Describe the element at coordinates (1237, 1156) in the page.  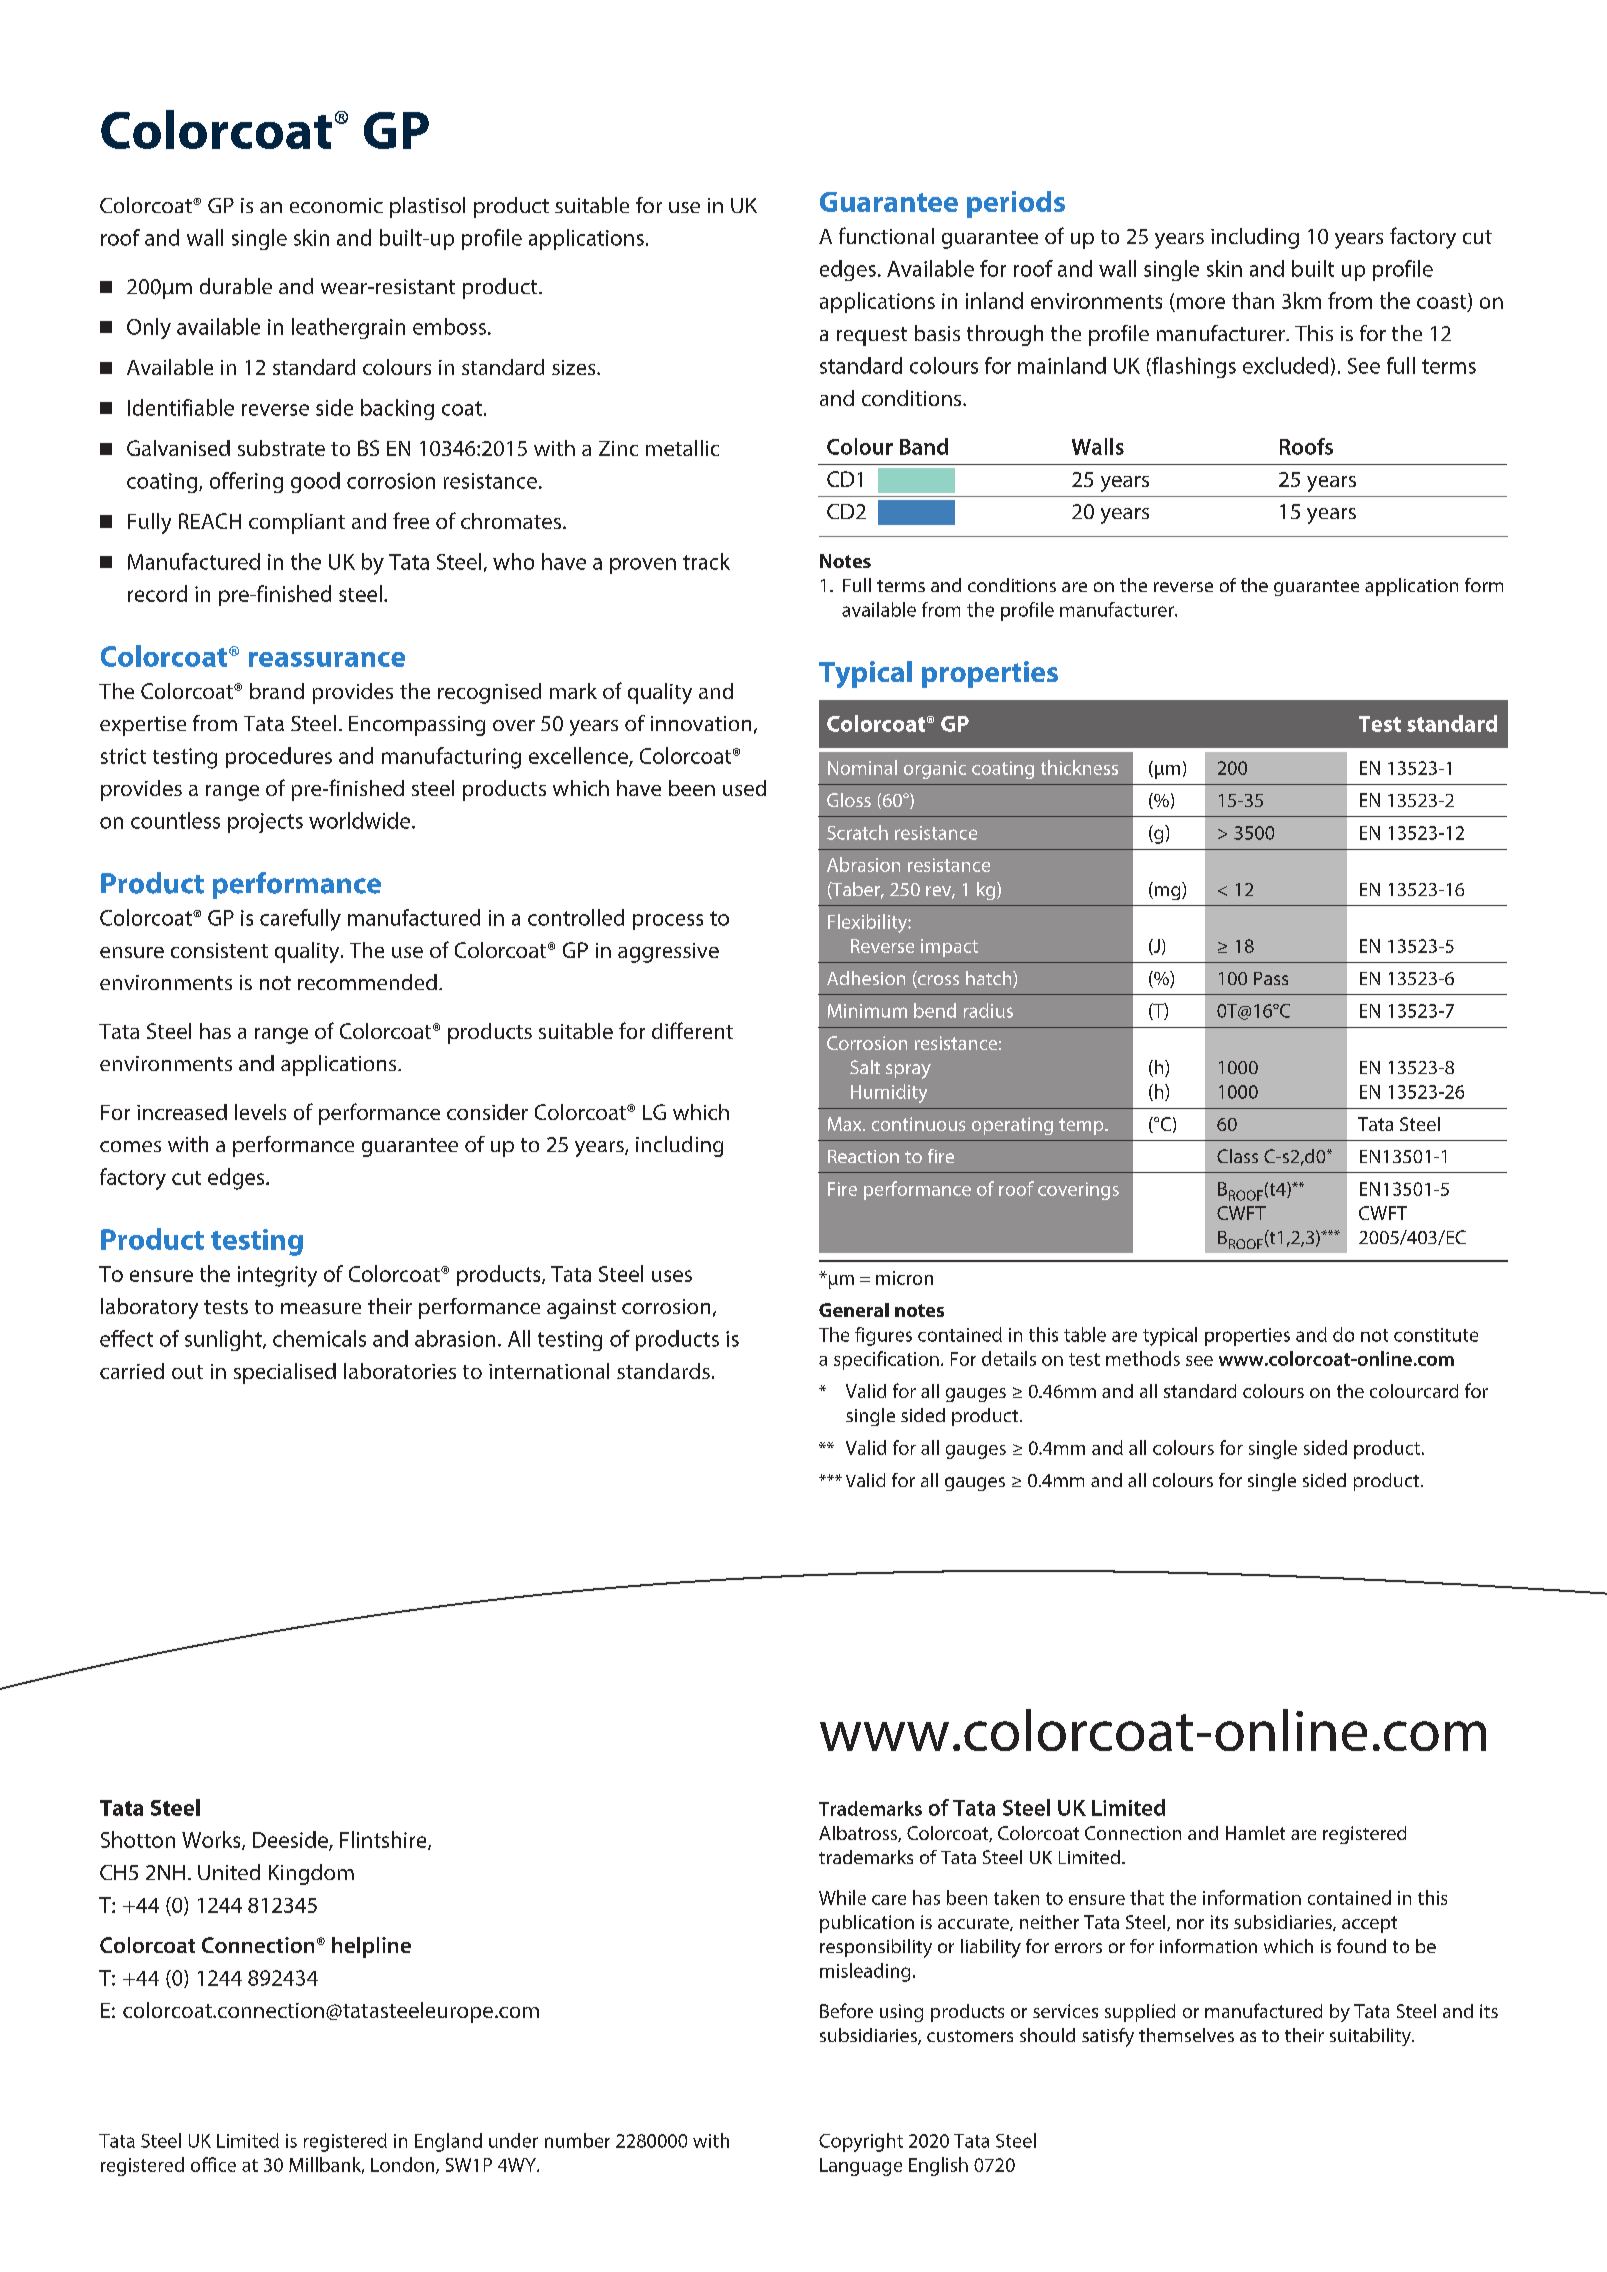
I see `Class` at that location.
